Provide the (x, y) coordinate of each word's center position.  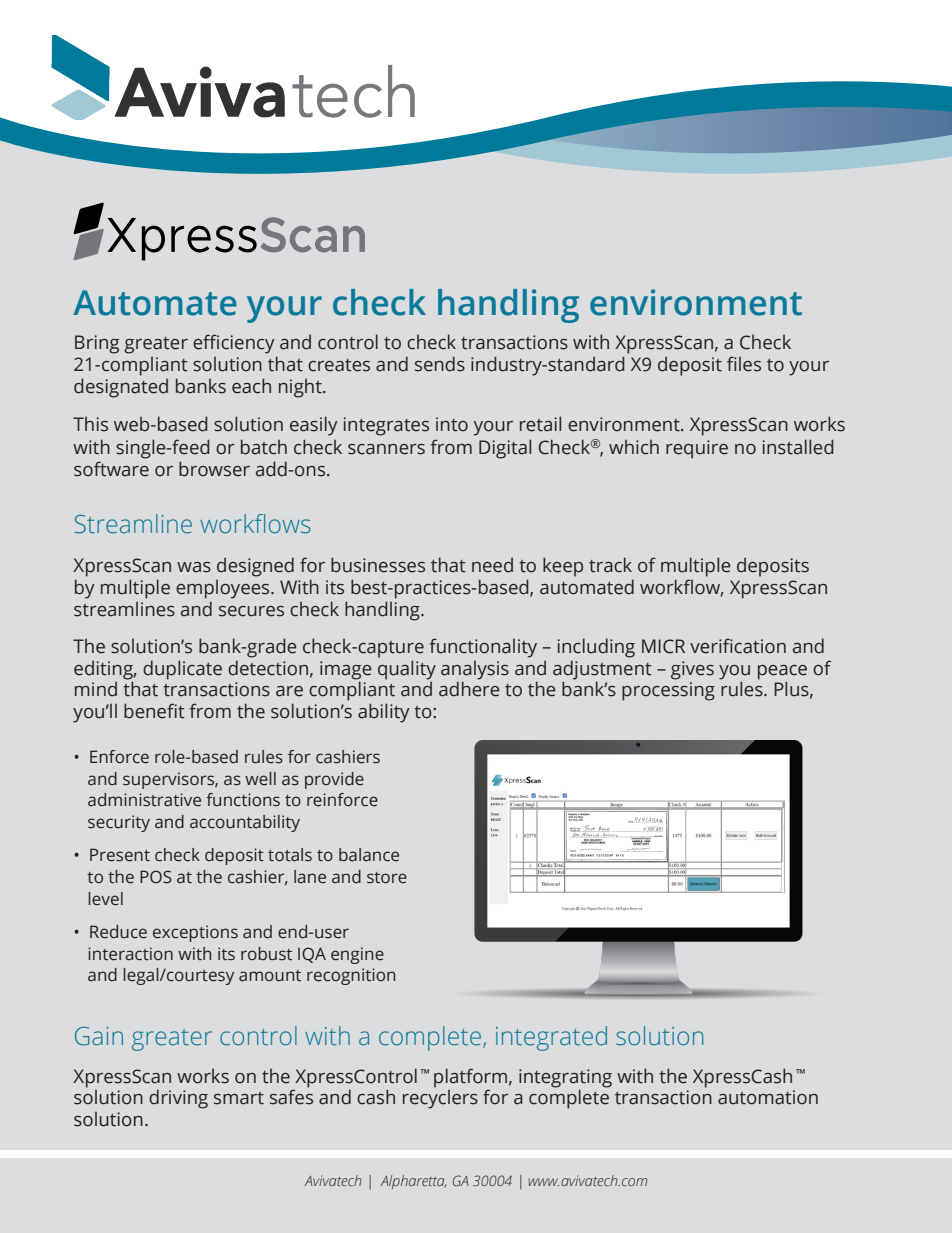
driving (178, 1099)
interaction (130, 954)
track (610, 565)
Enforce (119, 757)
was (194, 567)
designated (121, 388)
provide (334, 780)
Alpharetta (413, 1182)
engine (357, 955)
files (744, 364)
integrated (551, 1038)
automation (768, 1097)
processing (668, 691)
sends (440, 364)
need (492, 565)
